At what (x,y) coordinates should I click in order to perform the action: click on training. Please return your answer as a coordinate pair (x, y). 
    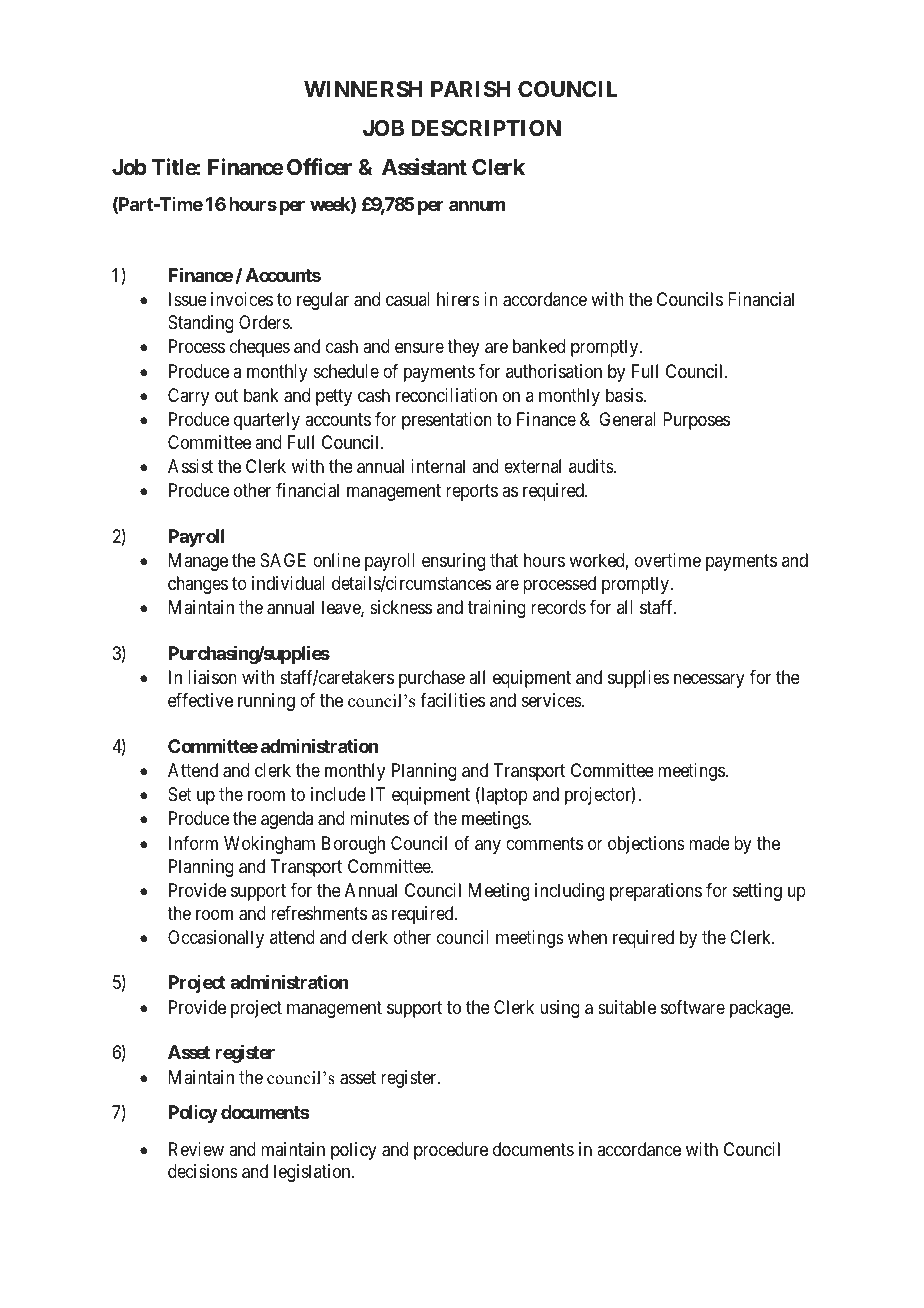
    Looking at the image, I should click on (497, 609).
